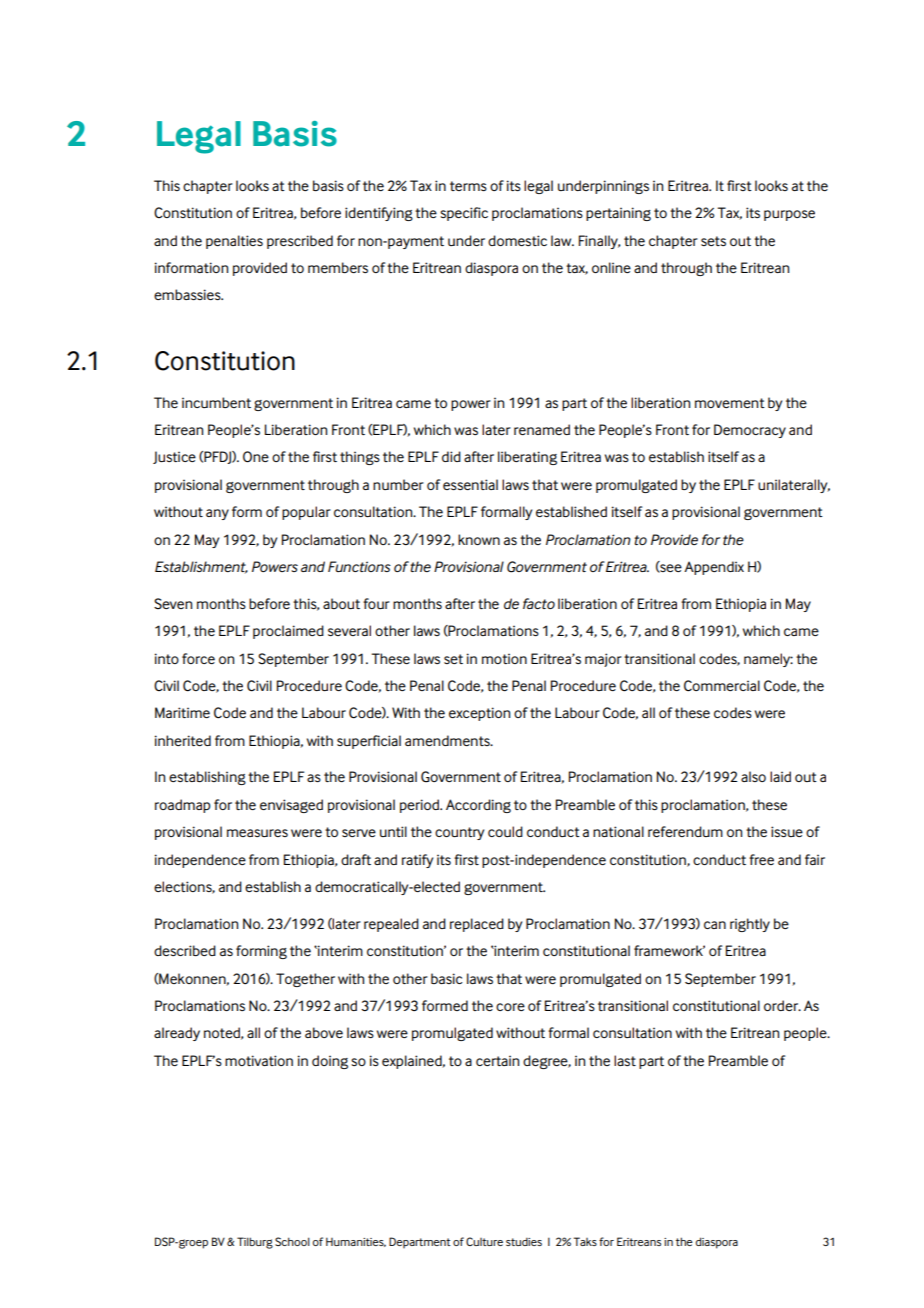  What do you see at coordinates (713, 241) in the screenshot?
I see `sets` at bounding box center [713, 241].
